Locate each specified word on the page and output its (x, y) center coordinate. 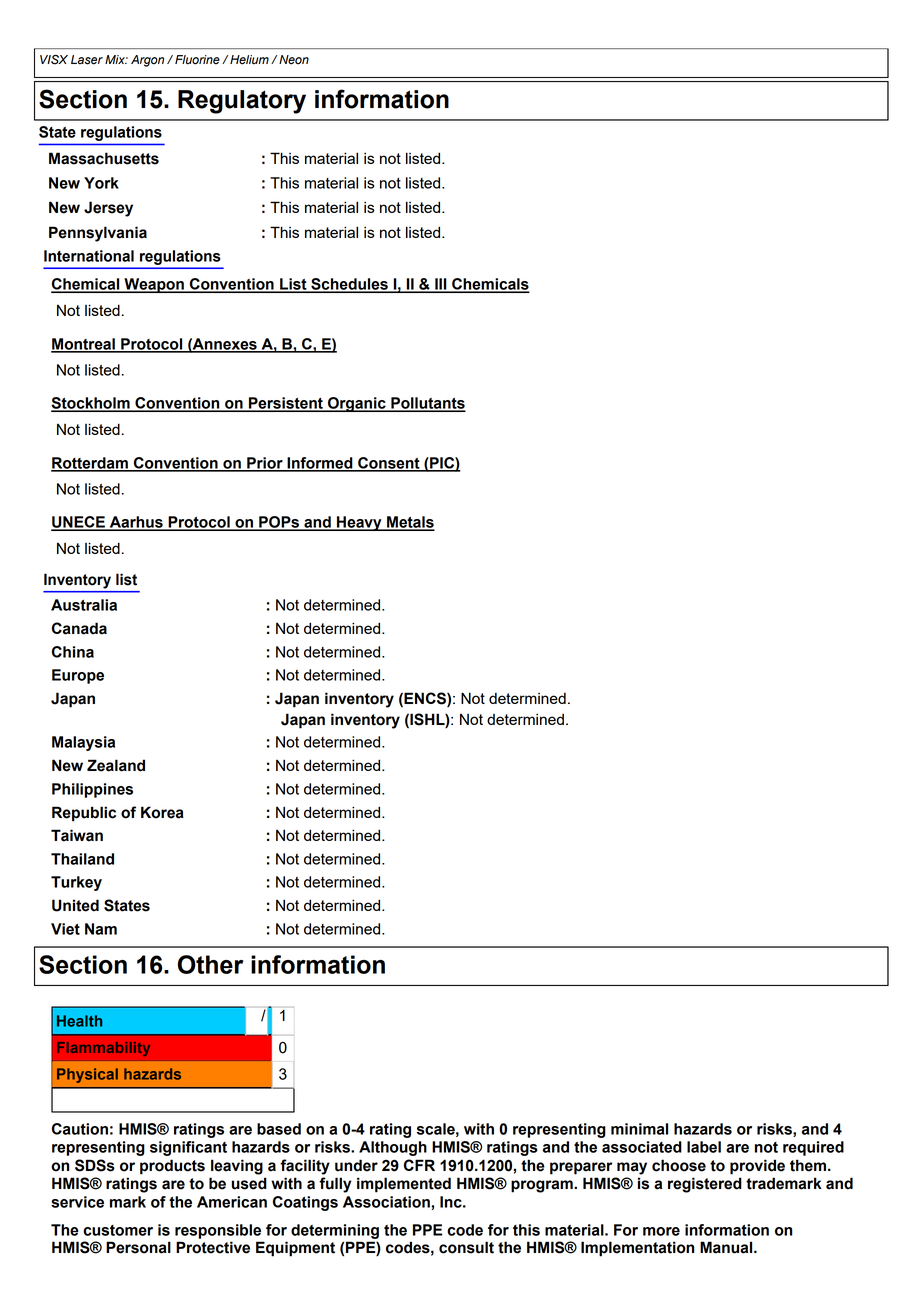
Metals (410, 523)
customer (118, 1230)
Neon (294, 60)
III (441, 285)
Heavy (359, 523)
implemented (404, 1185)
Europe (78, 676)
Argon (147, 61)
